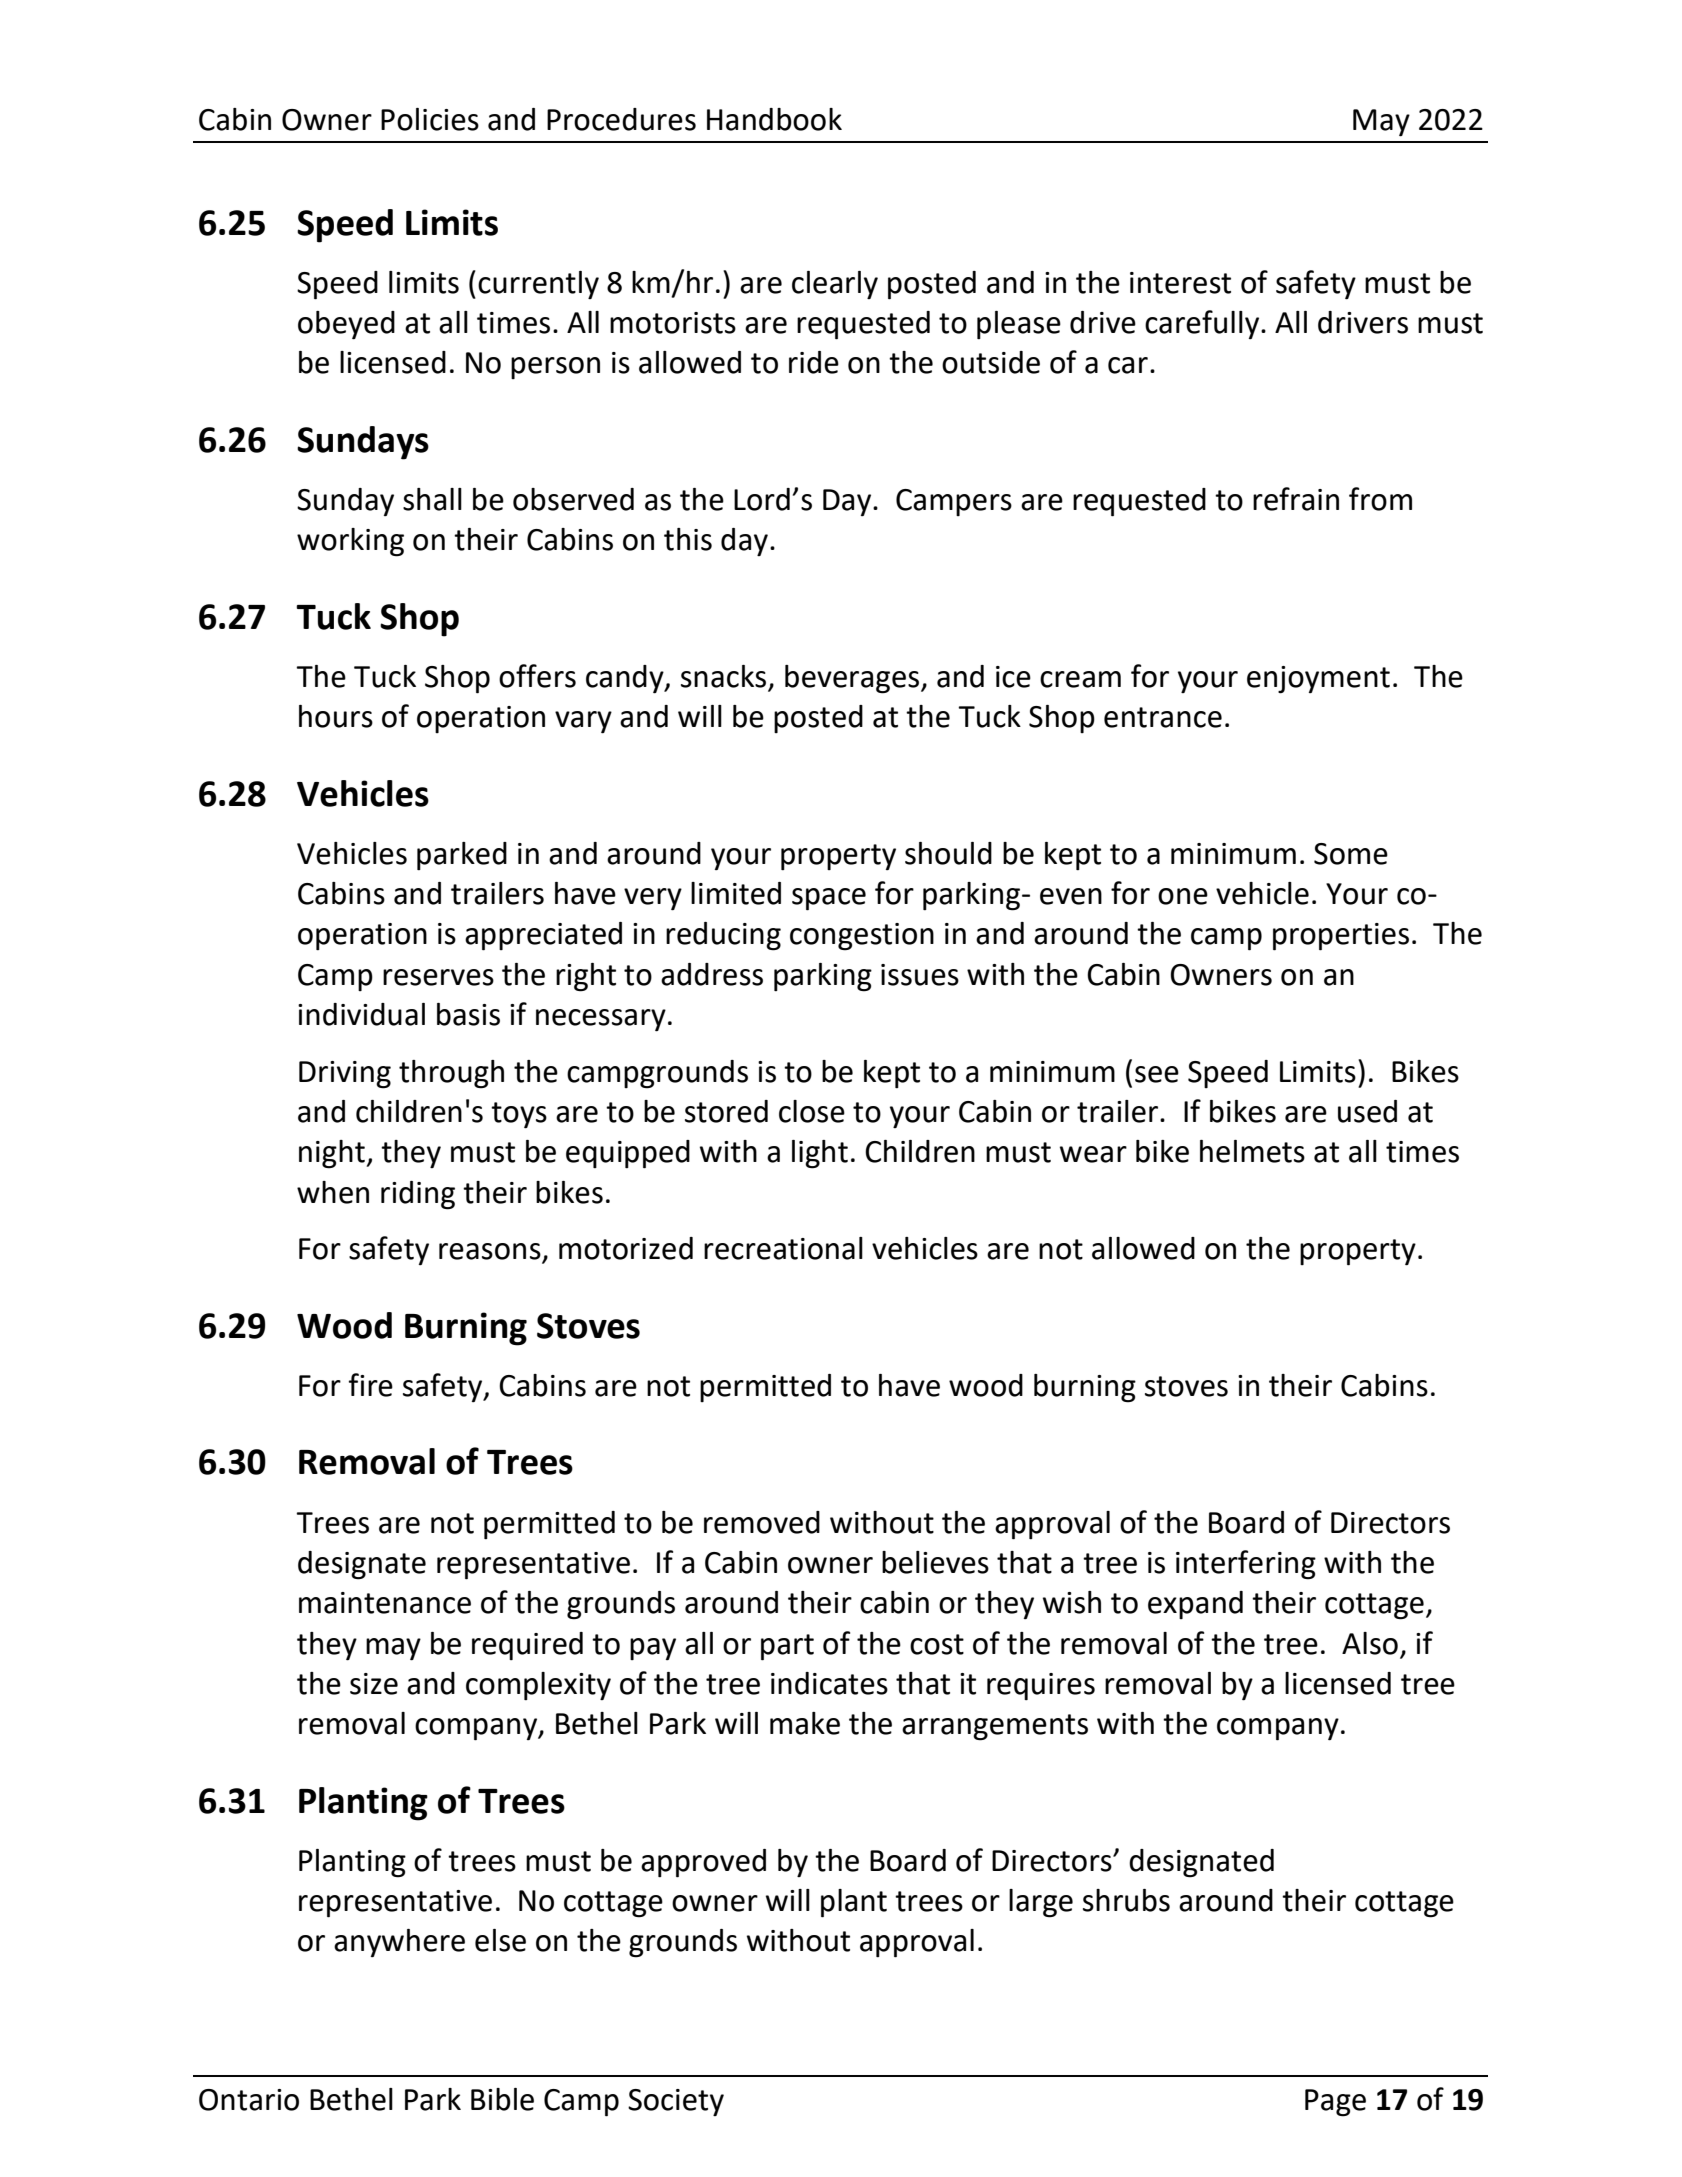  Describe the element at coordinates (336, 716) in the image. I see `hours` at that location.
